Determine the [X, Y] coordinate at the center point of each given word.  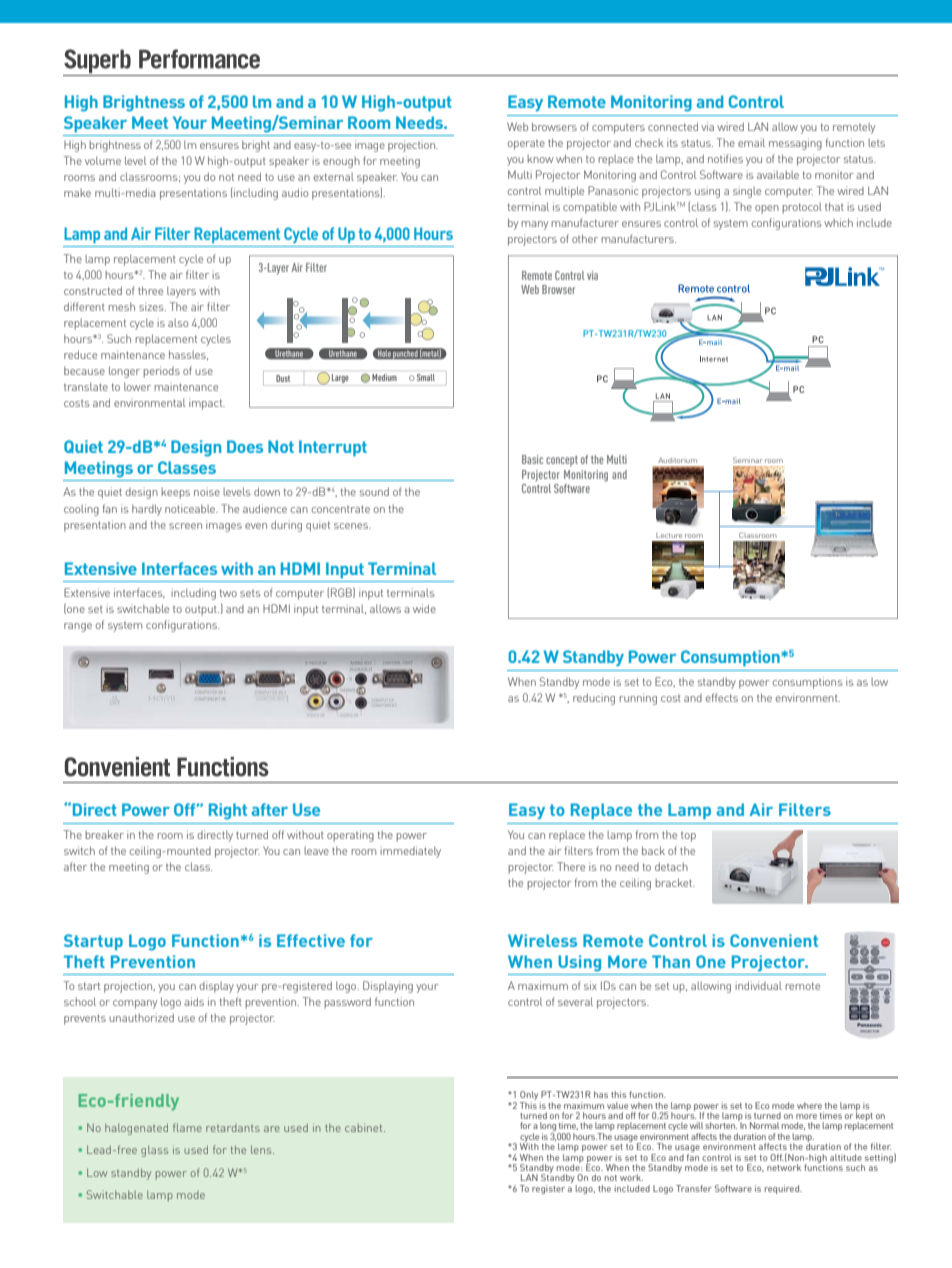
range [78, 627]
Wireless [542, 940]
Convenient [774, 940]
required [783, 1189]
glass [154, 1151]
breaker [104, 834]
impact [207, 404]
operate [526, 145]
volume [103, 160]
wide [424, 608]
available [778, 174]
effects [722, 697]
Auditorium [677, 460]
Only [530, 1097]
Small [426, 377]
